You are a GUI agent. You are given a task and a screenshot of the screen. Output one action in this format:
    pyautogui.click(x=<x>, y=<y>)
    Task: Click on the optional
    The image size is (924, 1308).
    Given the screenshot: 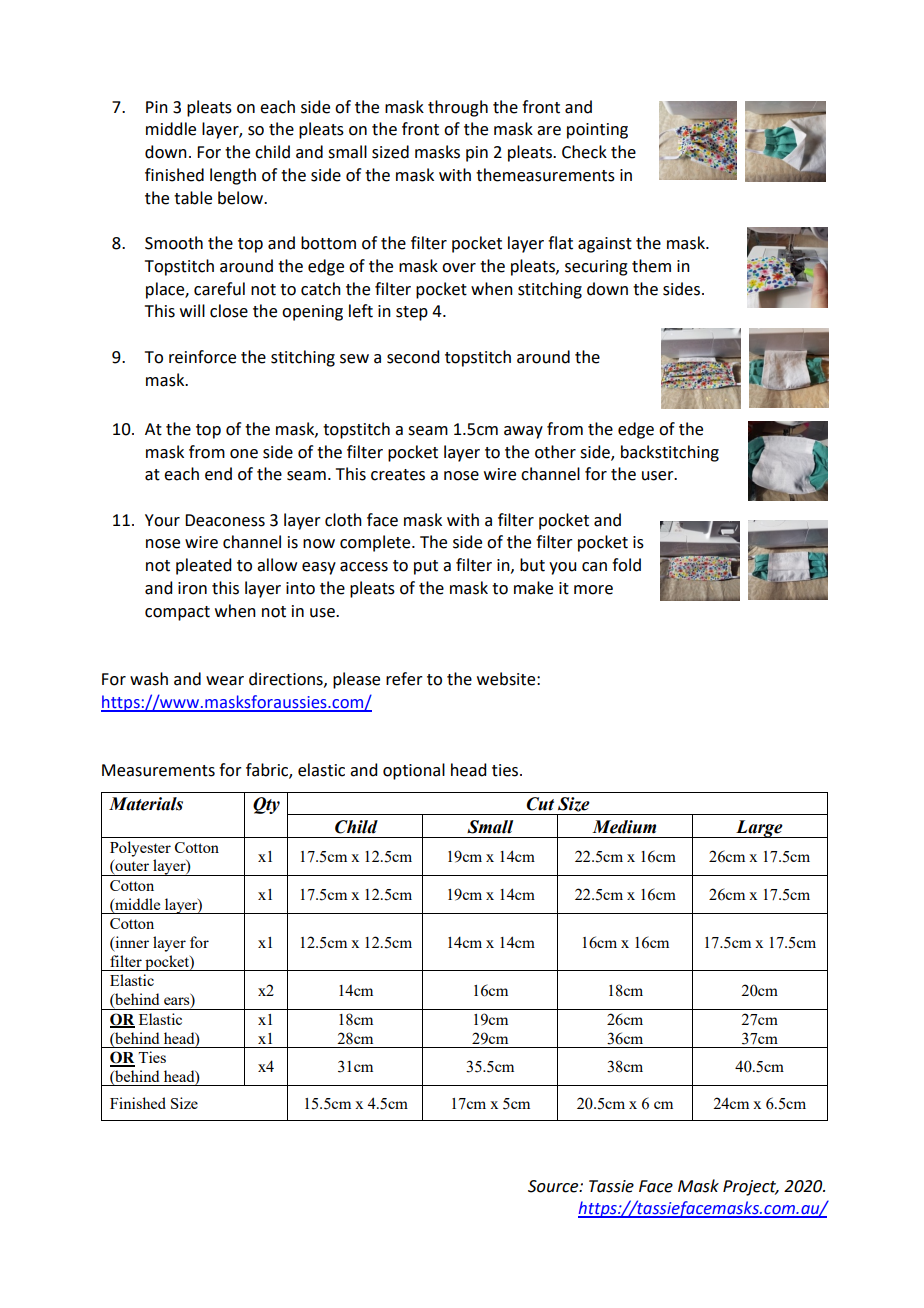 What is the action you would take?
    pyautogui.click(x=414, y=771)
